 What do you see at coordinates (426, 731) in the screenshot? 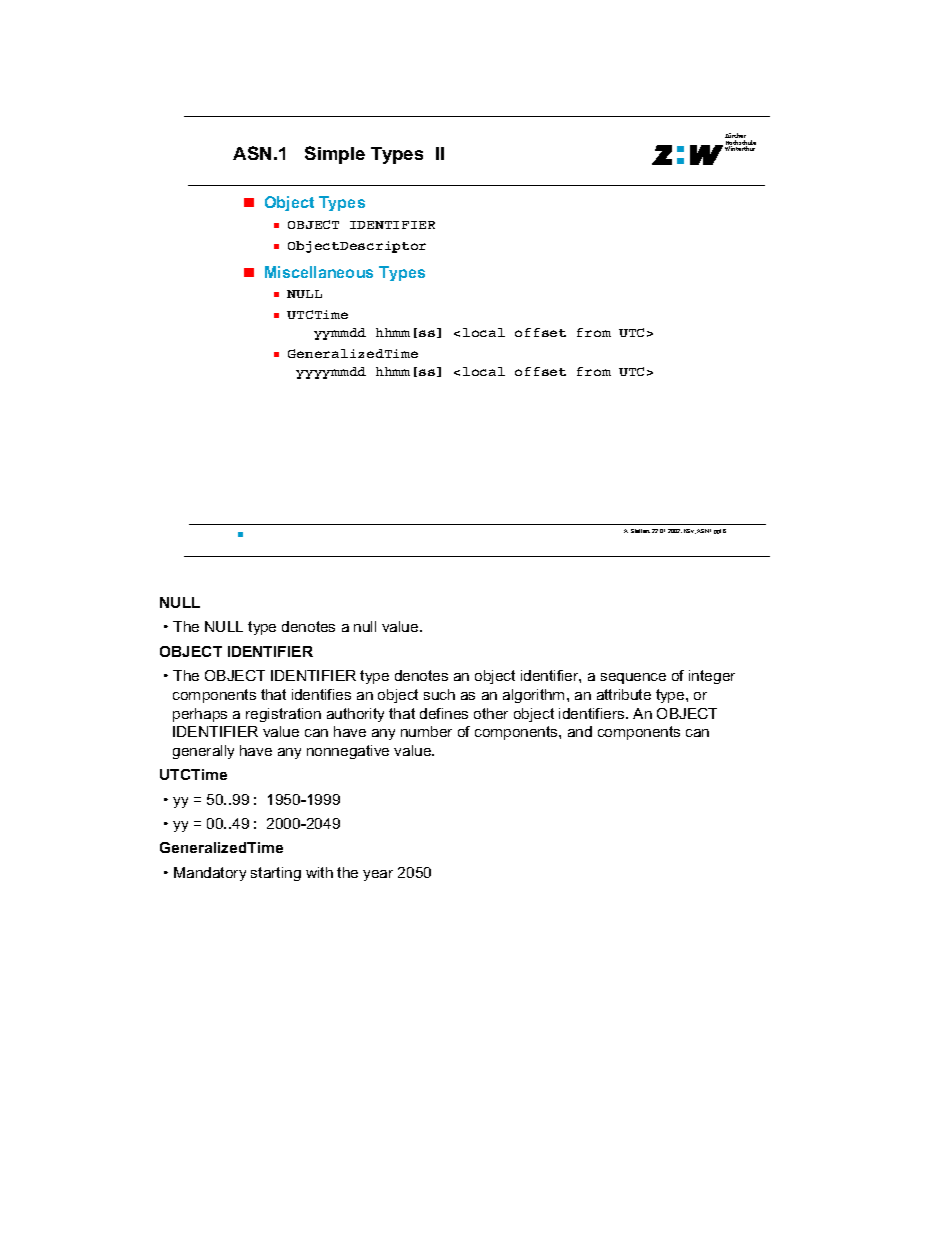
I see `number` at bounding box center [426, 731].
